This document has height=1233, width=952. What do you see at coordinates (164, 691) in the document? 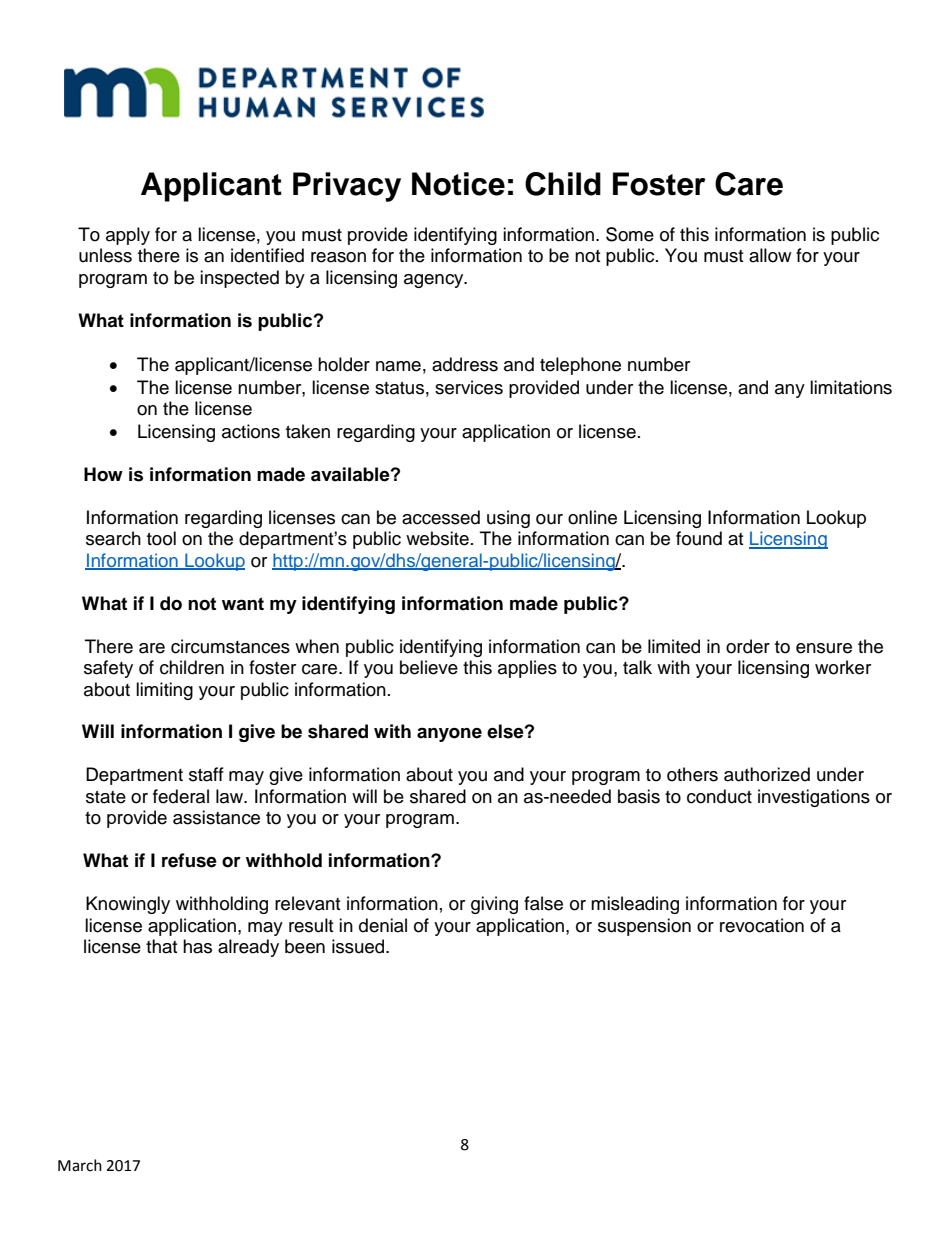
I see `limiting` at bounding box center [164, 691].
